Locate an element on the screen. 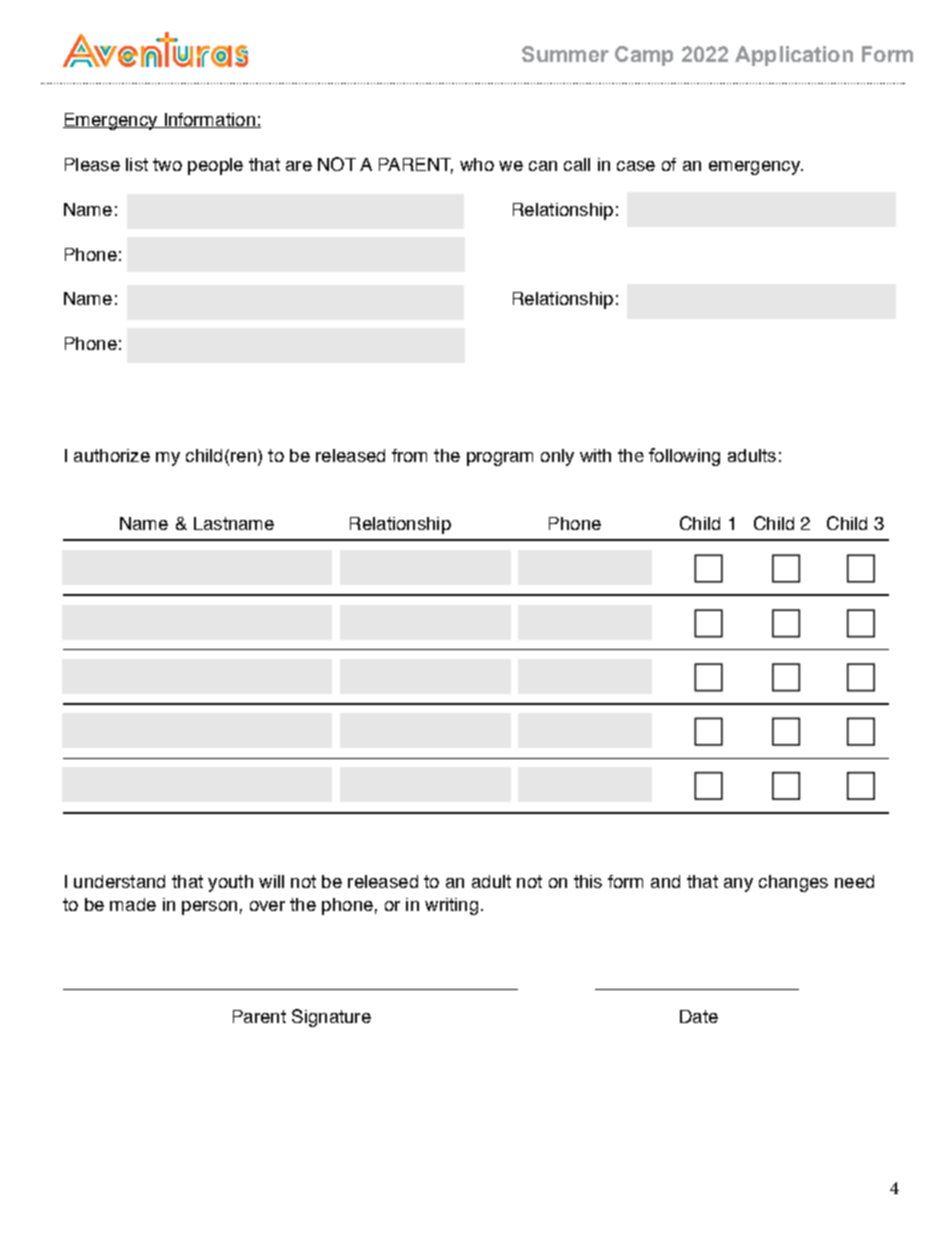  youth is located at coordinates (230, 883).
